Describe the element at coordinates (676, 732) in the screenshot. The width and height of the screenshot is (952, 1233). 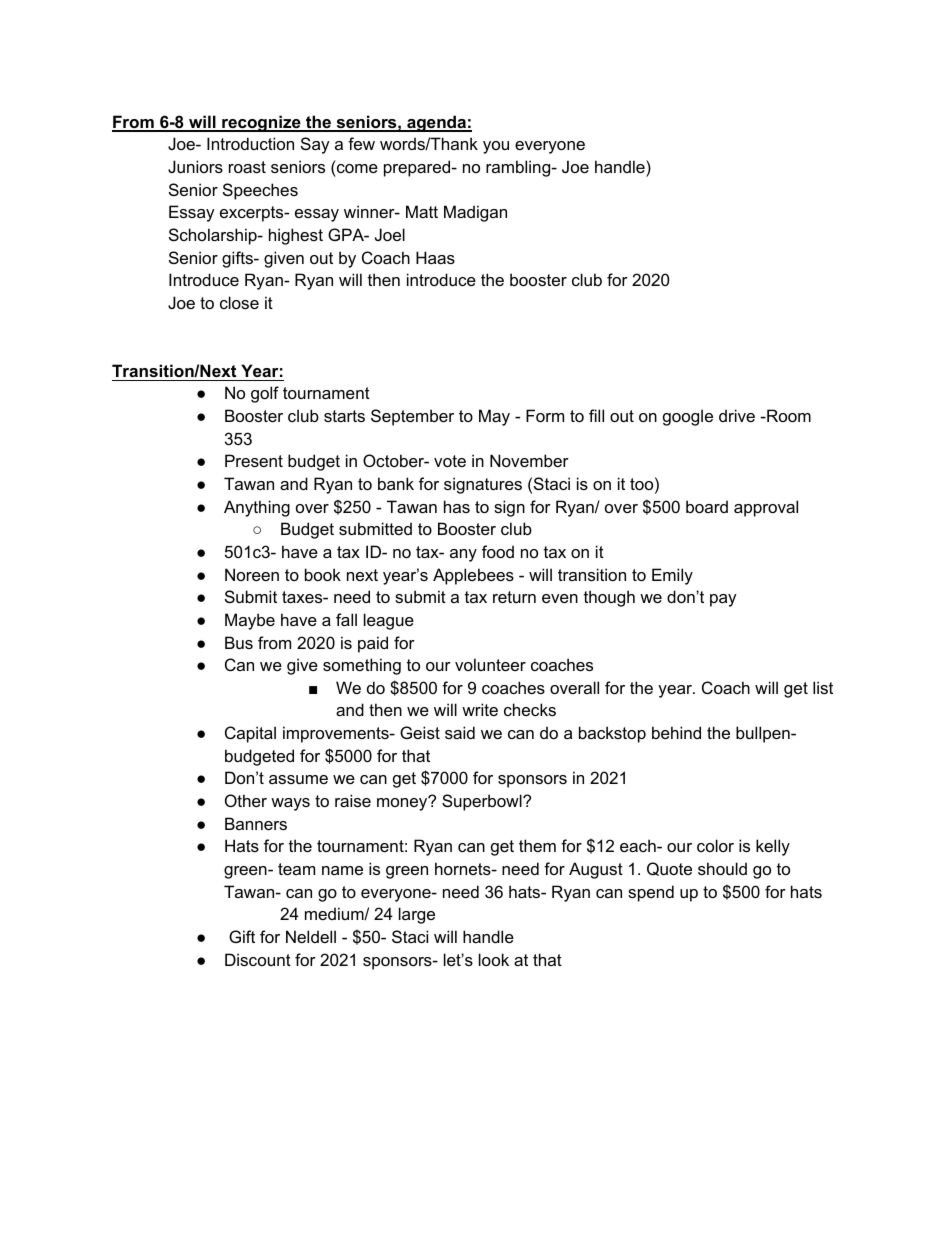
I see `behind` at that location.
